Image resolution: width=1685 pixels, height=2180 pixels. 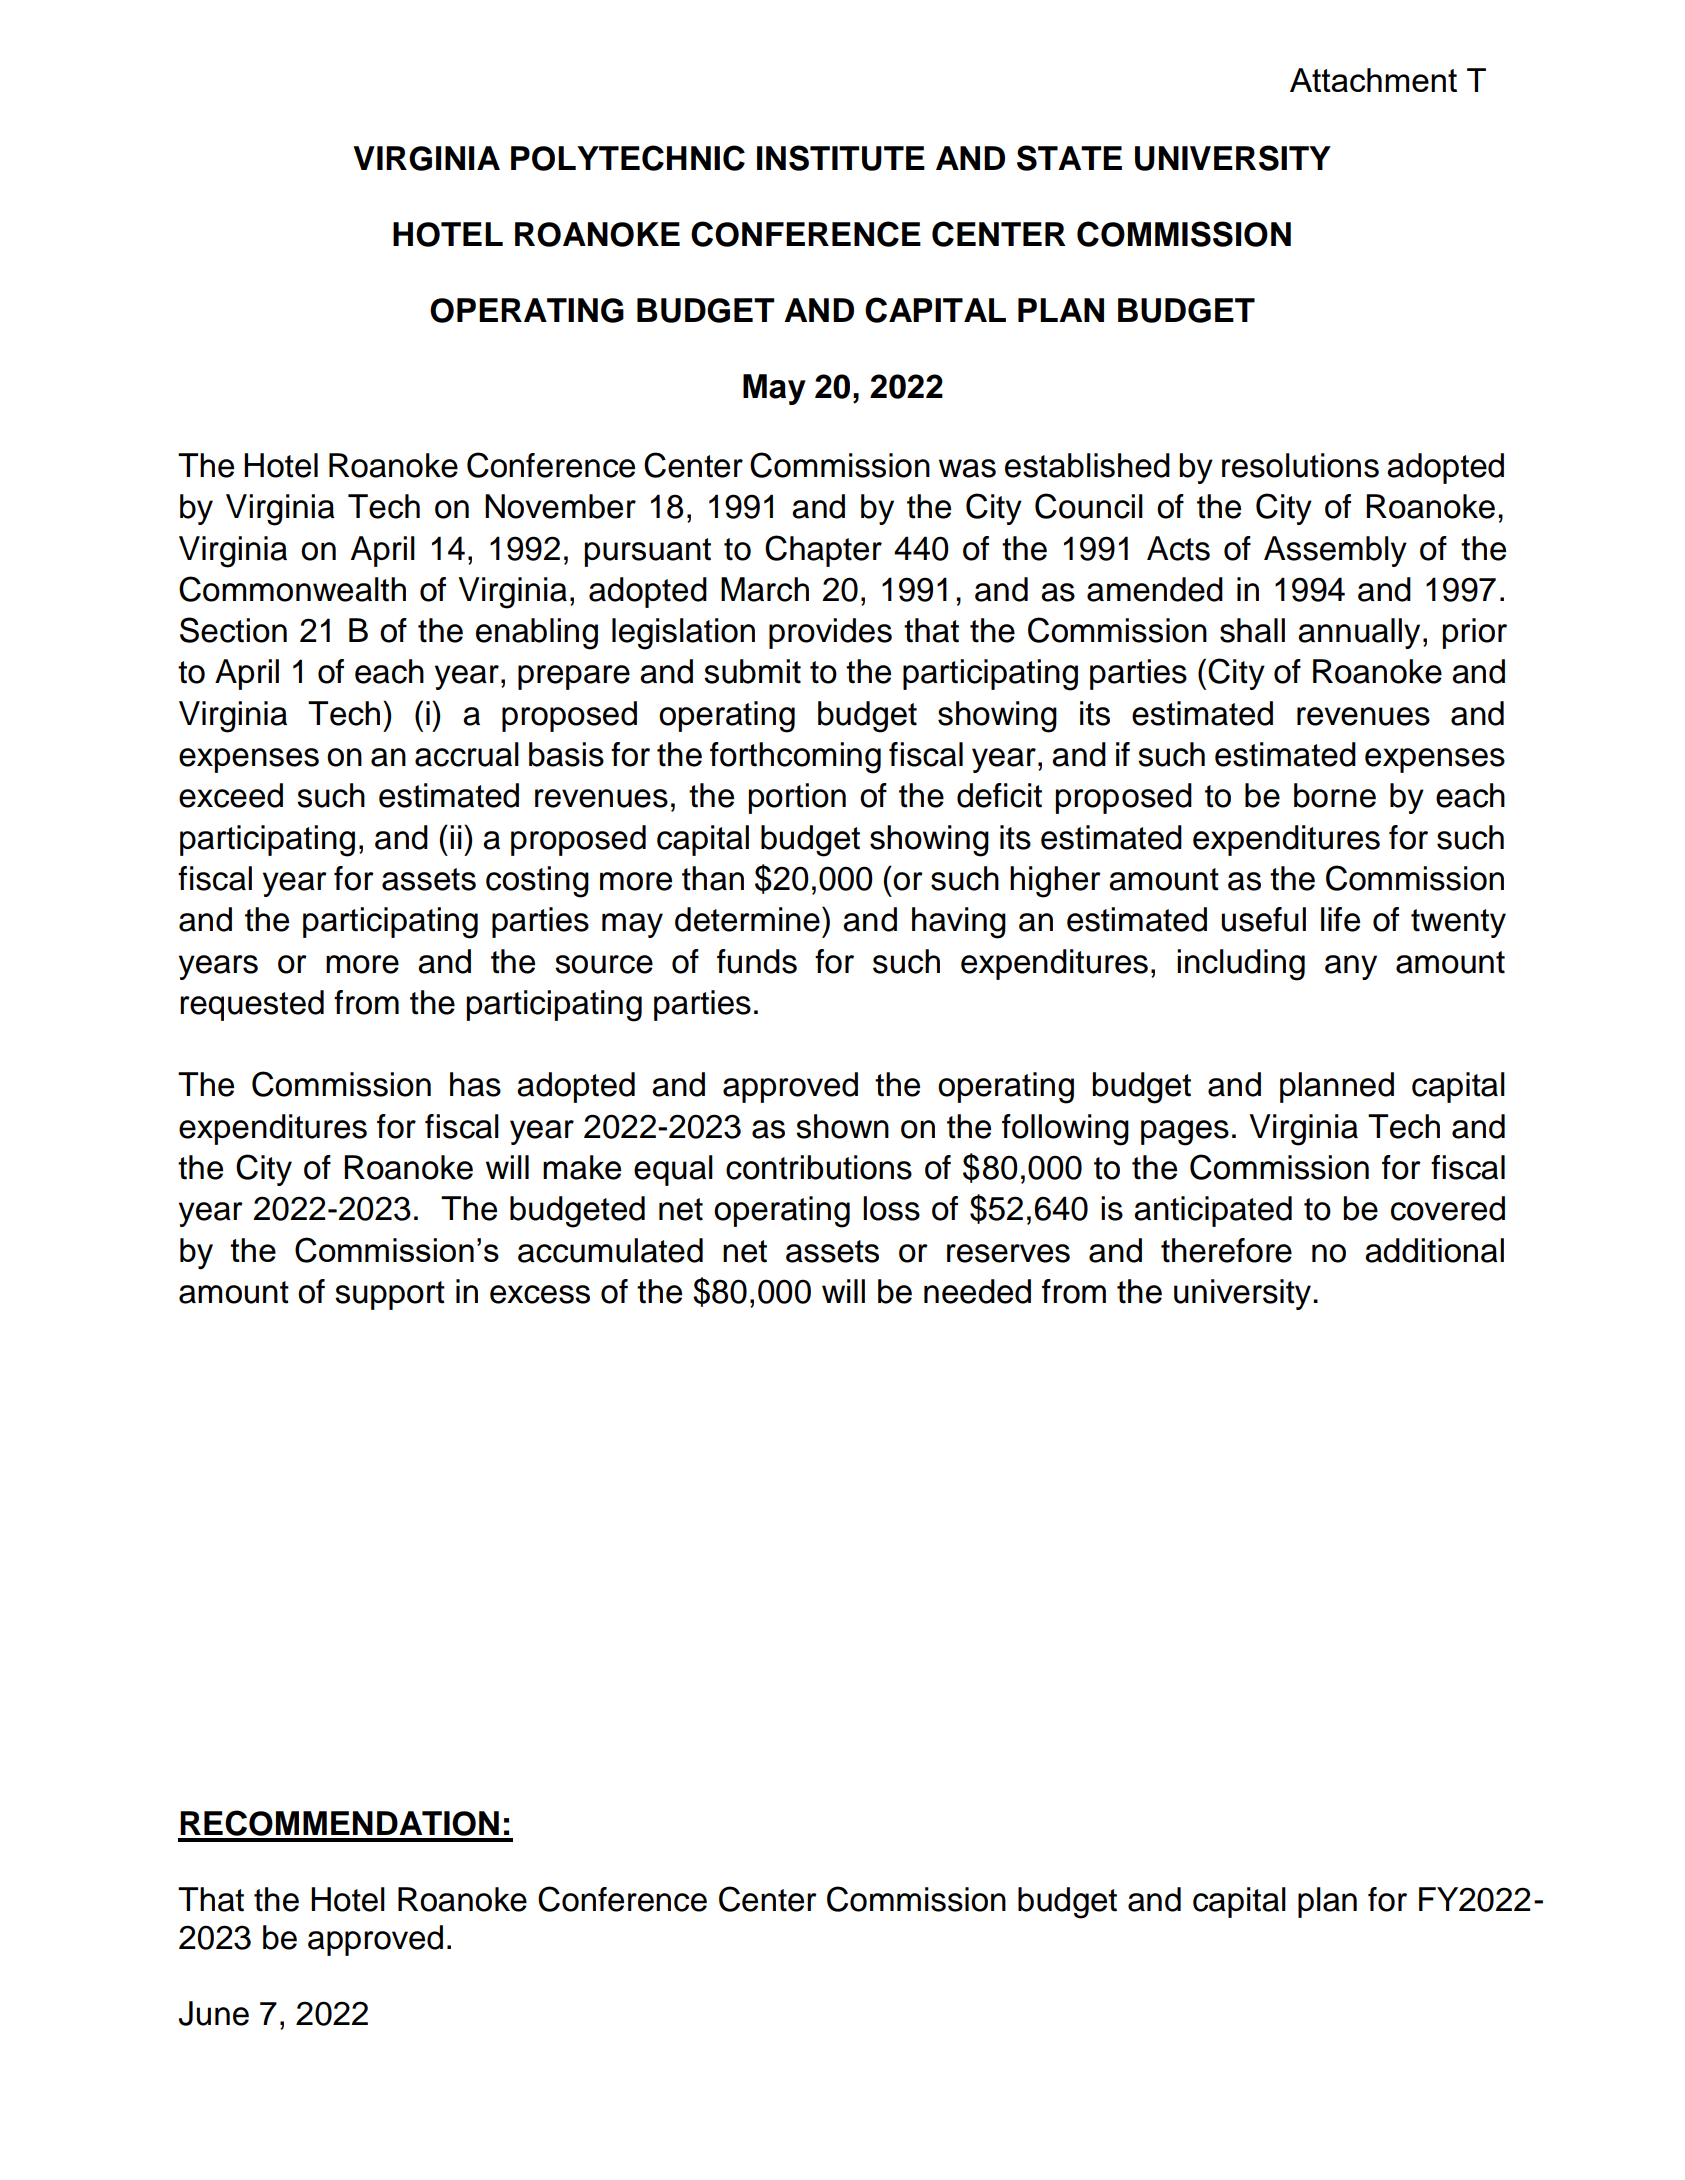 I want to click on therefore, so click(x=1226, y=1250).
